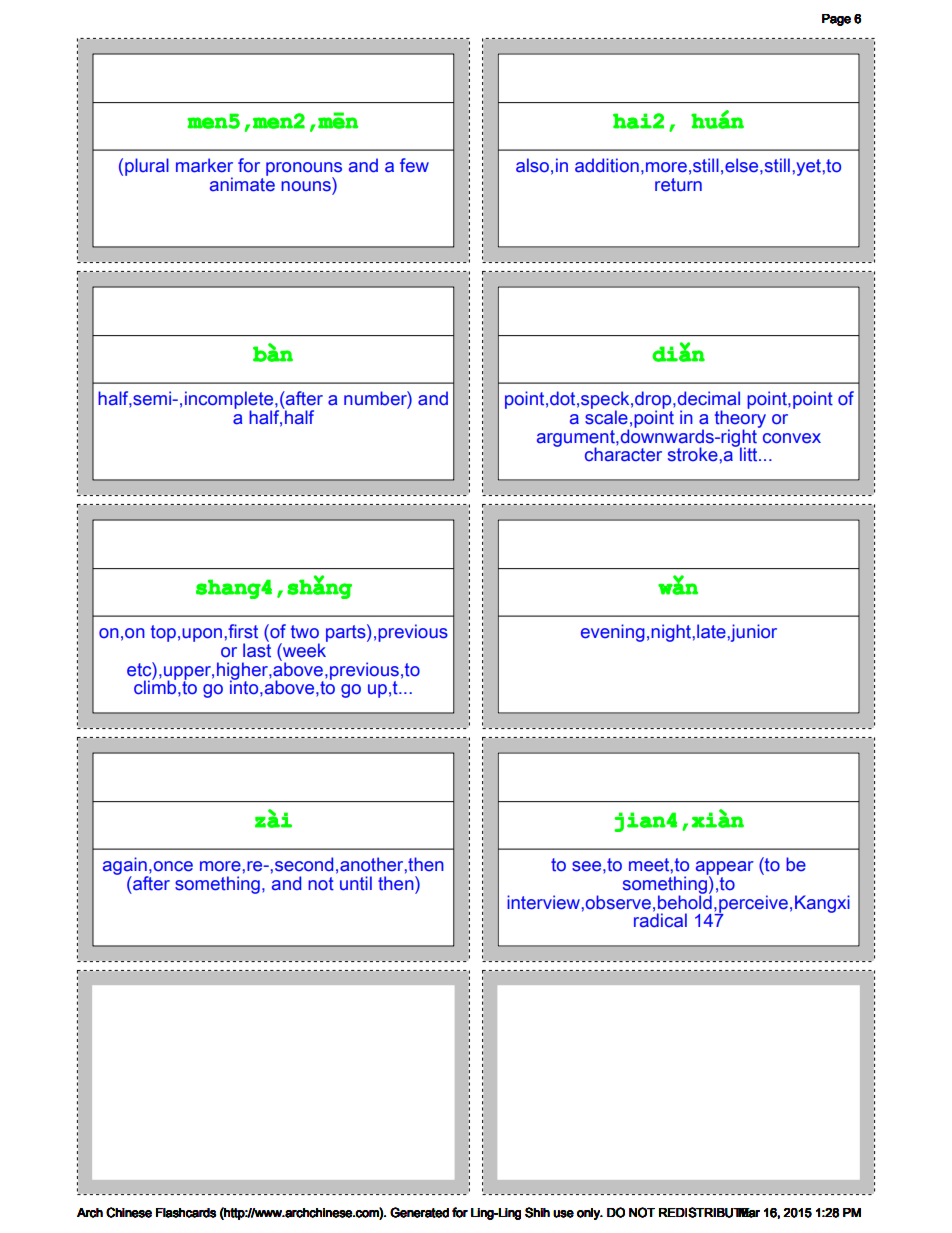  Describe the element at coordinates (660, 919) in the screenshot. I see `radical` at that location.
